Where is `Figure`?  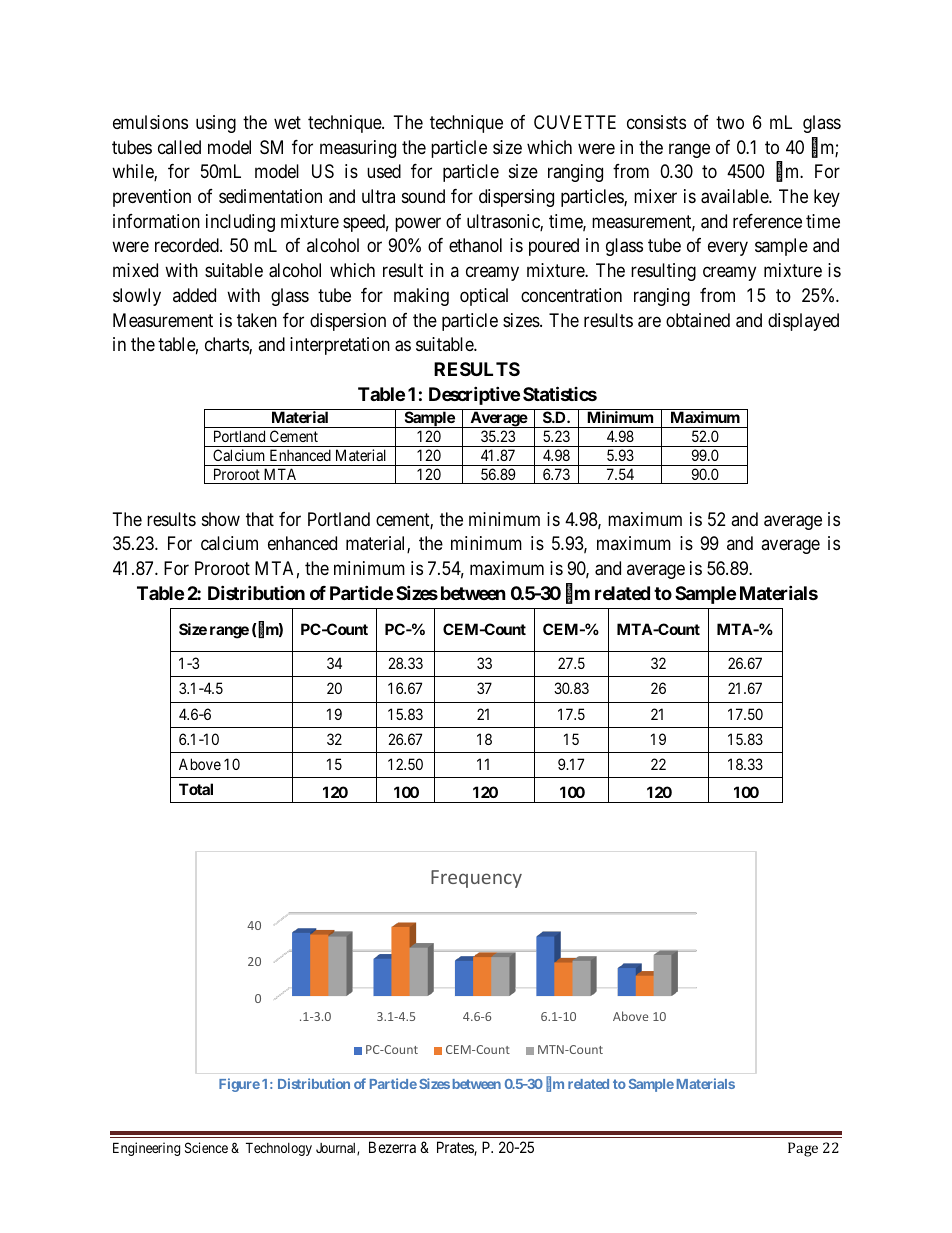
Figure is located at coordinates (239, 1085).
